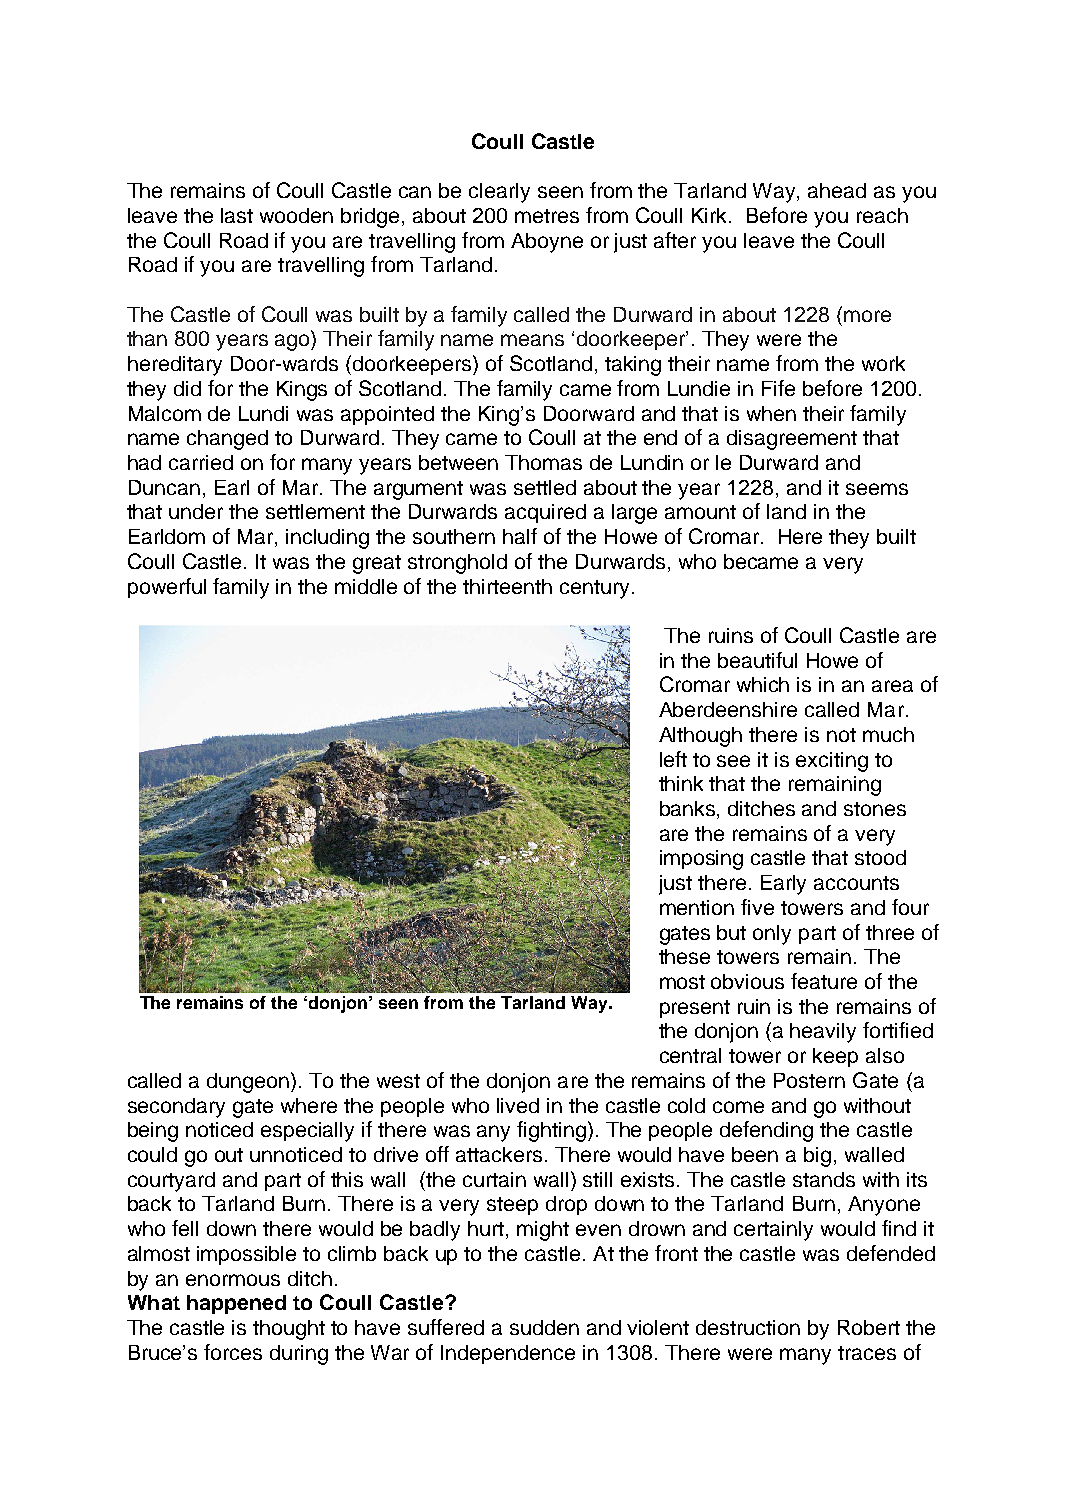 The width and height of the screenshot is (1066, 1508). What do you see at coordinates (196, 511) in the screenshot?
I see `under` at bounding box center [196, 511].
